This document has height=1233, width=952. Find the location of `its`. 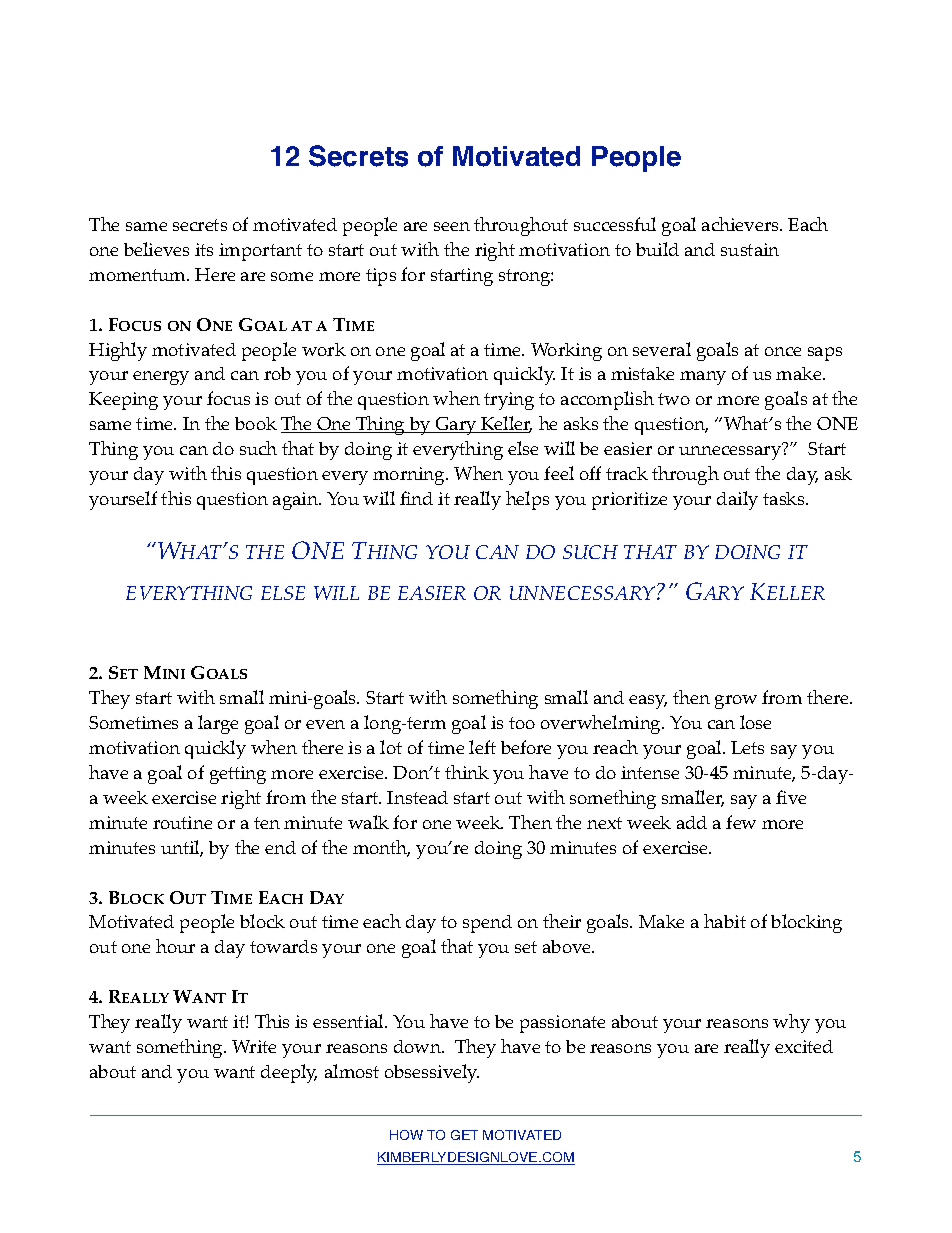

its is located at coordinates (204, 249).
